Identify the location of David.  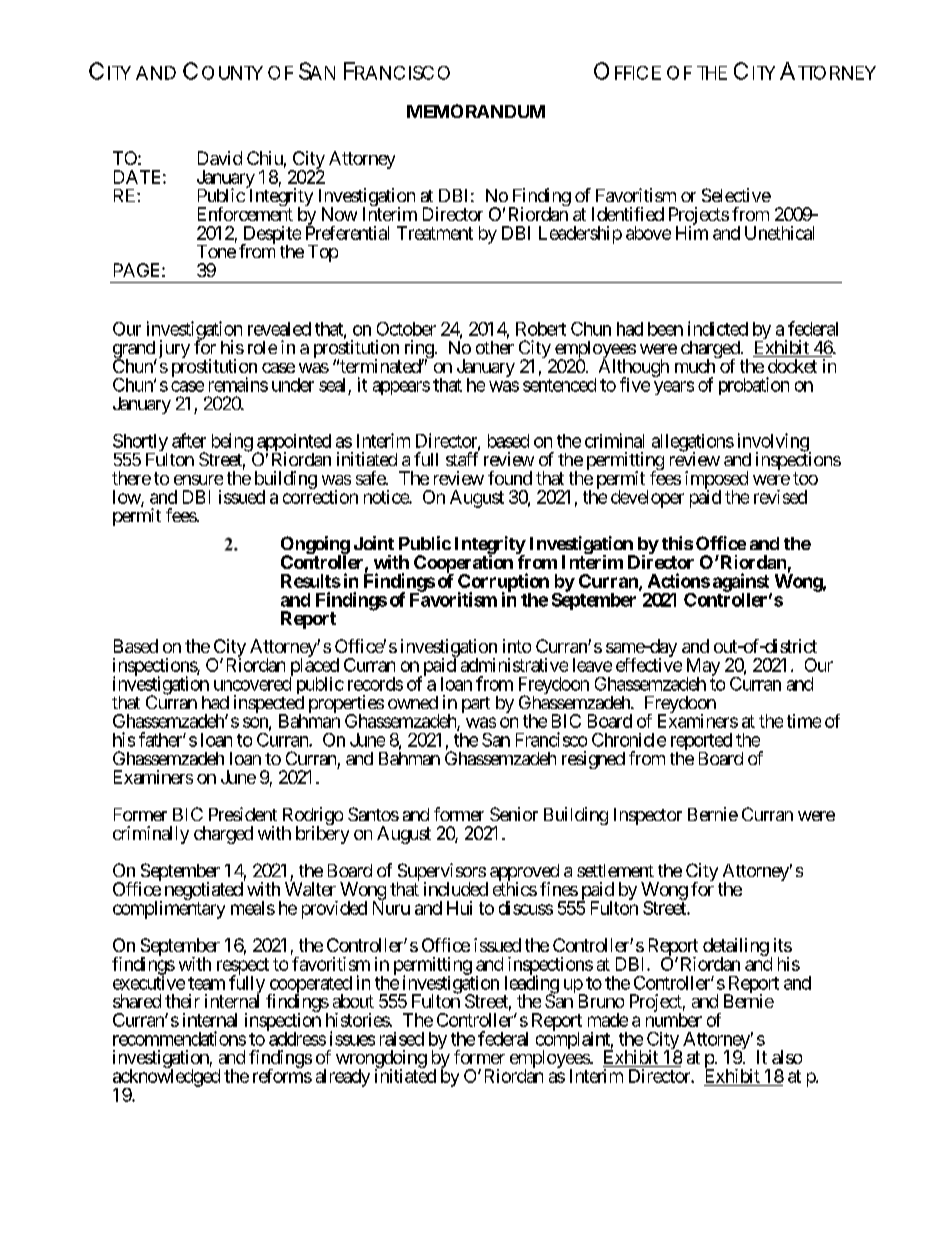
(220, 158).
